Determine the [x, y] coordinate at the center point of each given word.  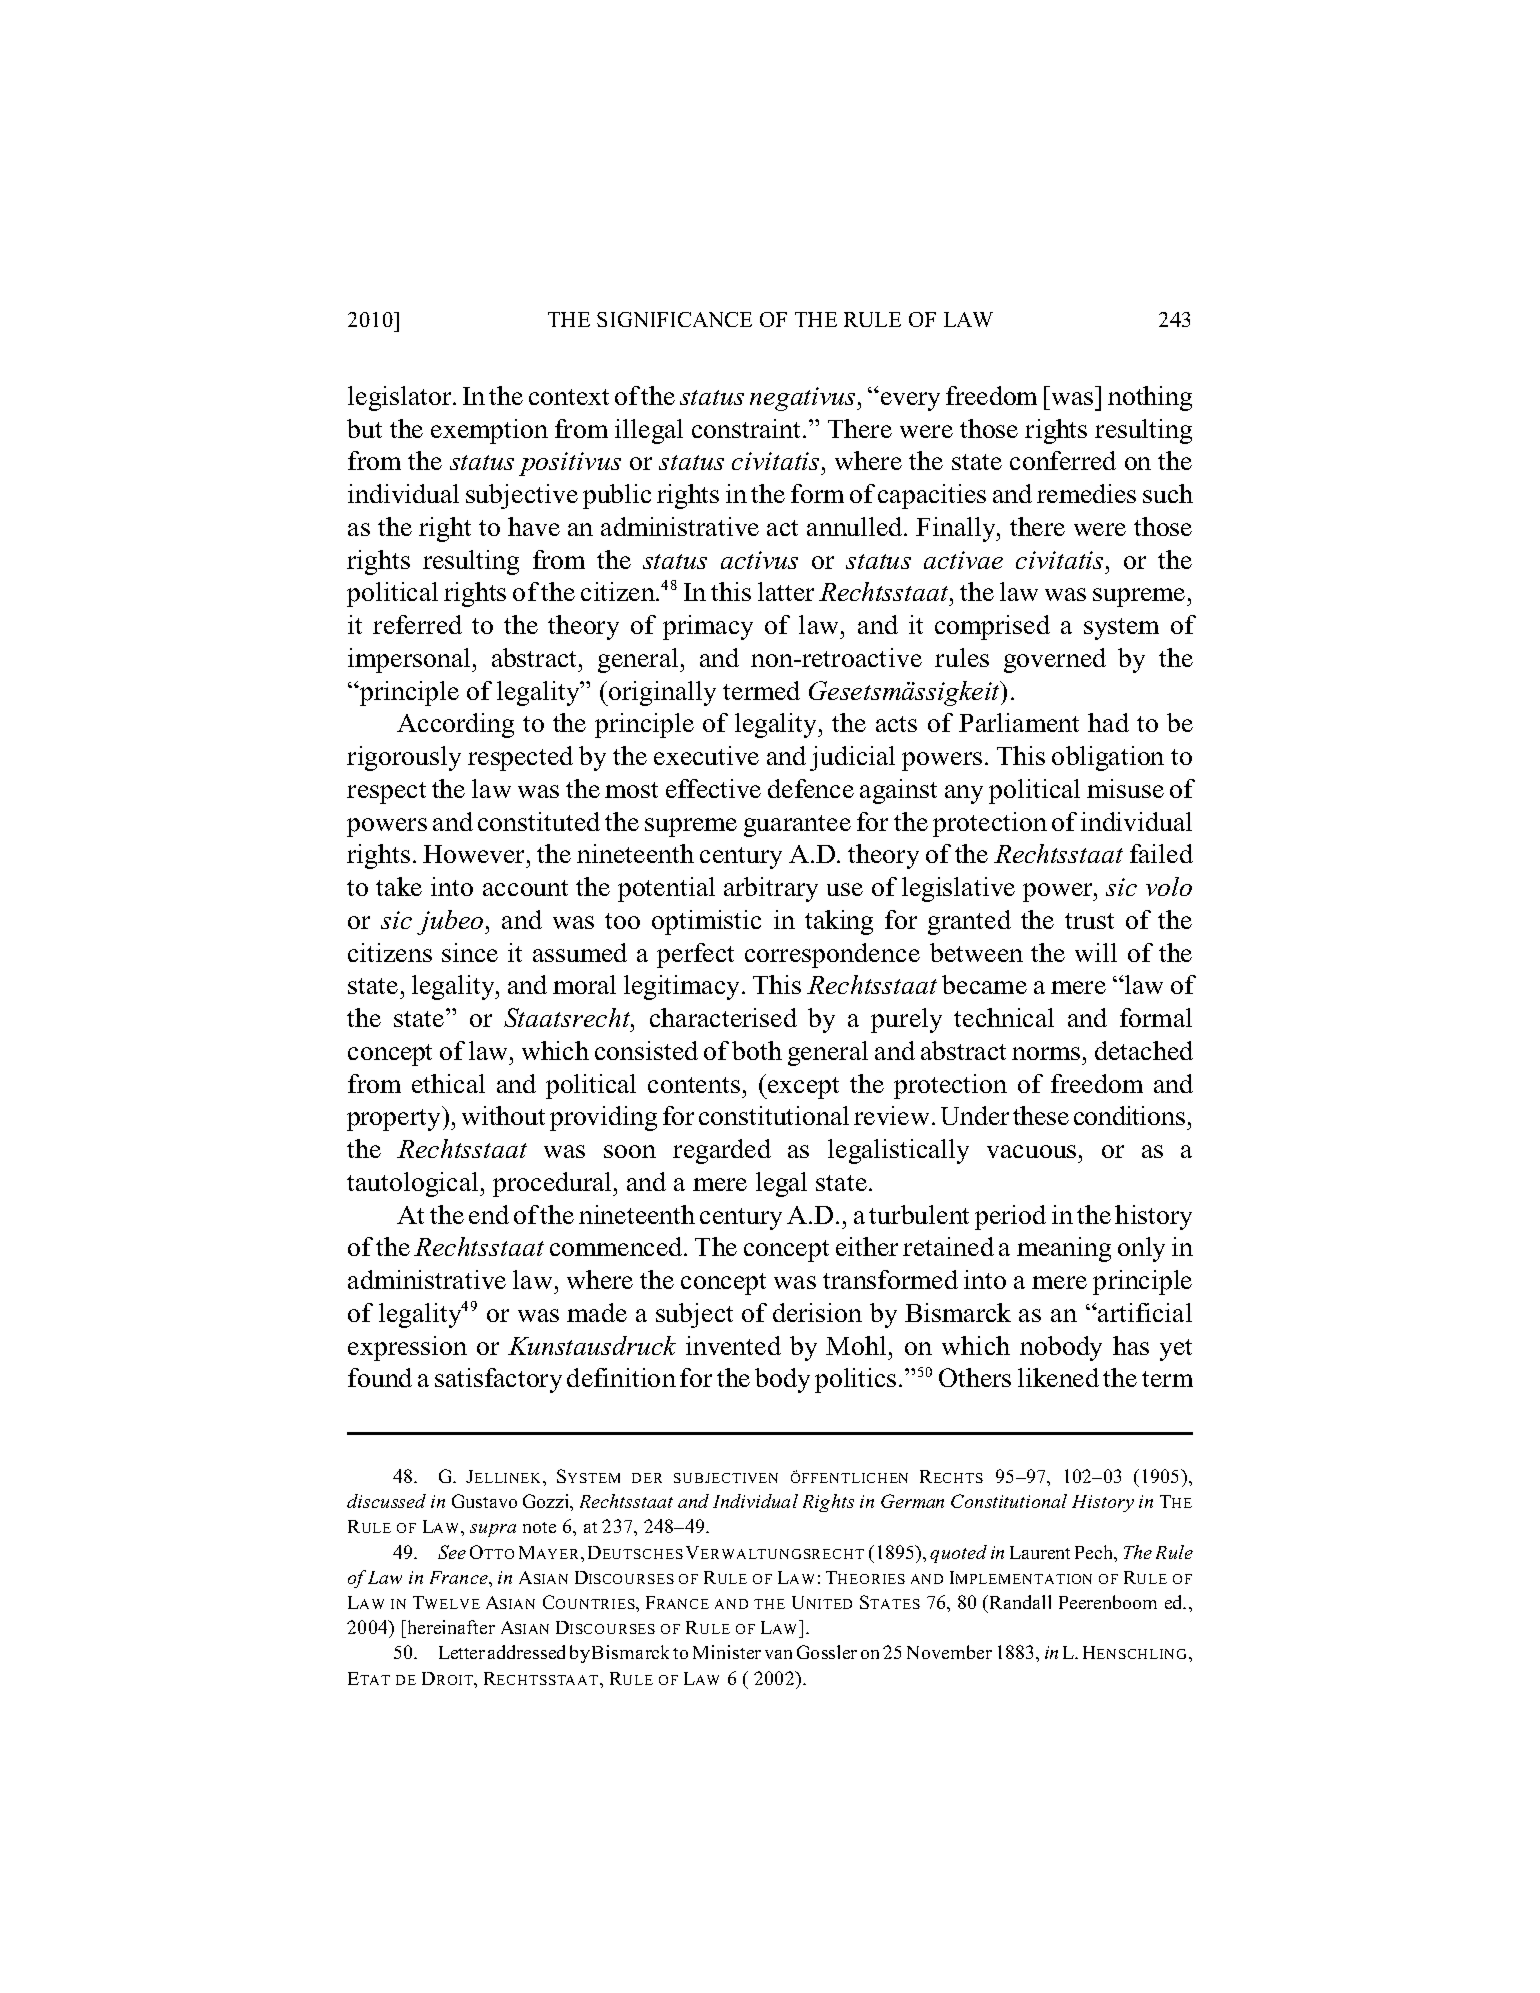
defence [811, 788]
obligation [1108, 758]
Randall [1019, 1602]
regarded [722, 1151]
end [489, 1214]
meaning [1064, 1249]
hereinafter [450, 1627]
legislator [401, 398]
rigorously [404, 758]
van [778, 1654]
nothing [1150, 398]
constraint [748, 428]
